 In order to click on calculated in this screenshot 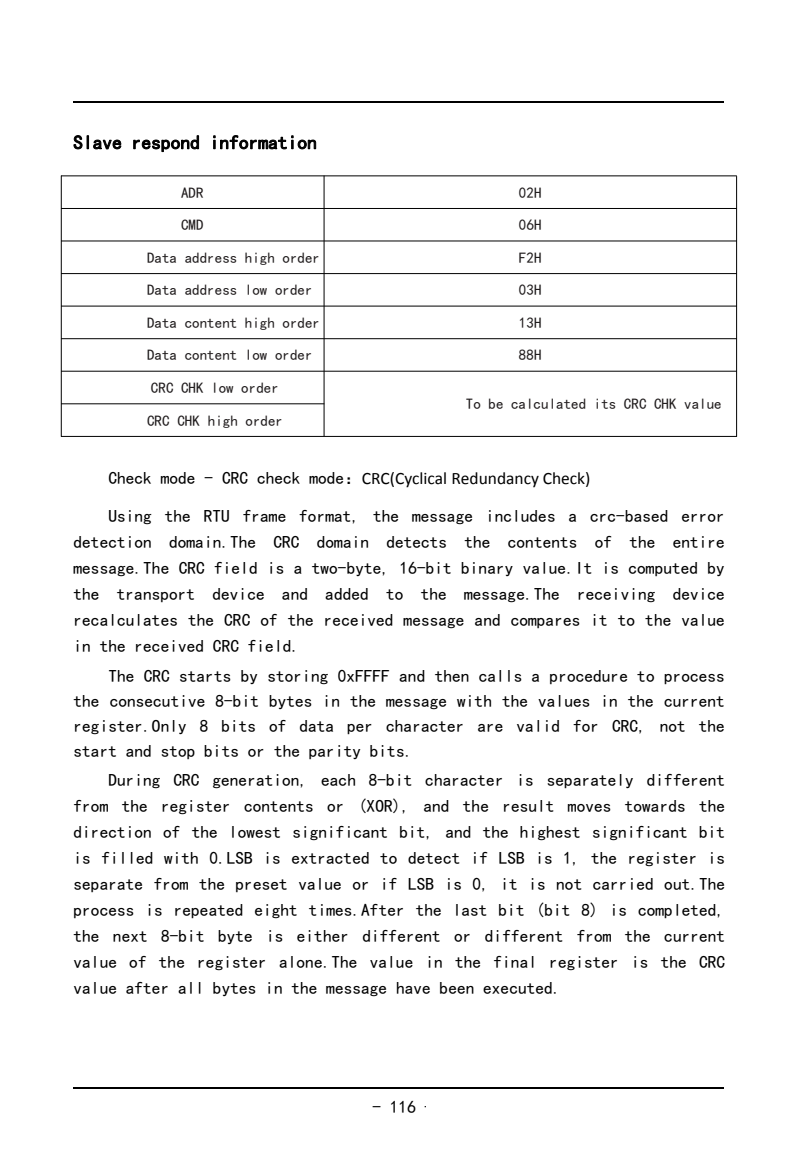, I will do `click(548, 403)`.
